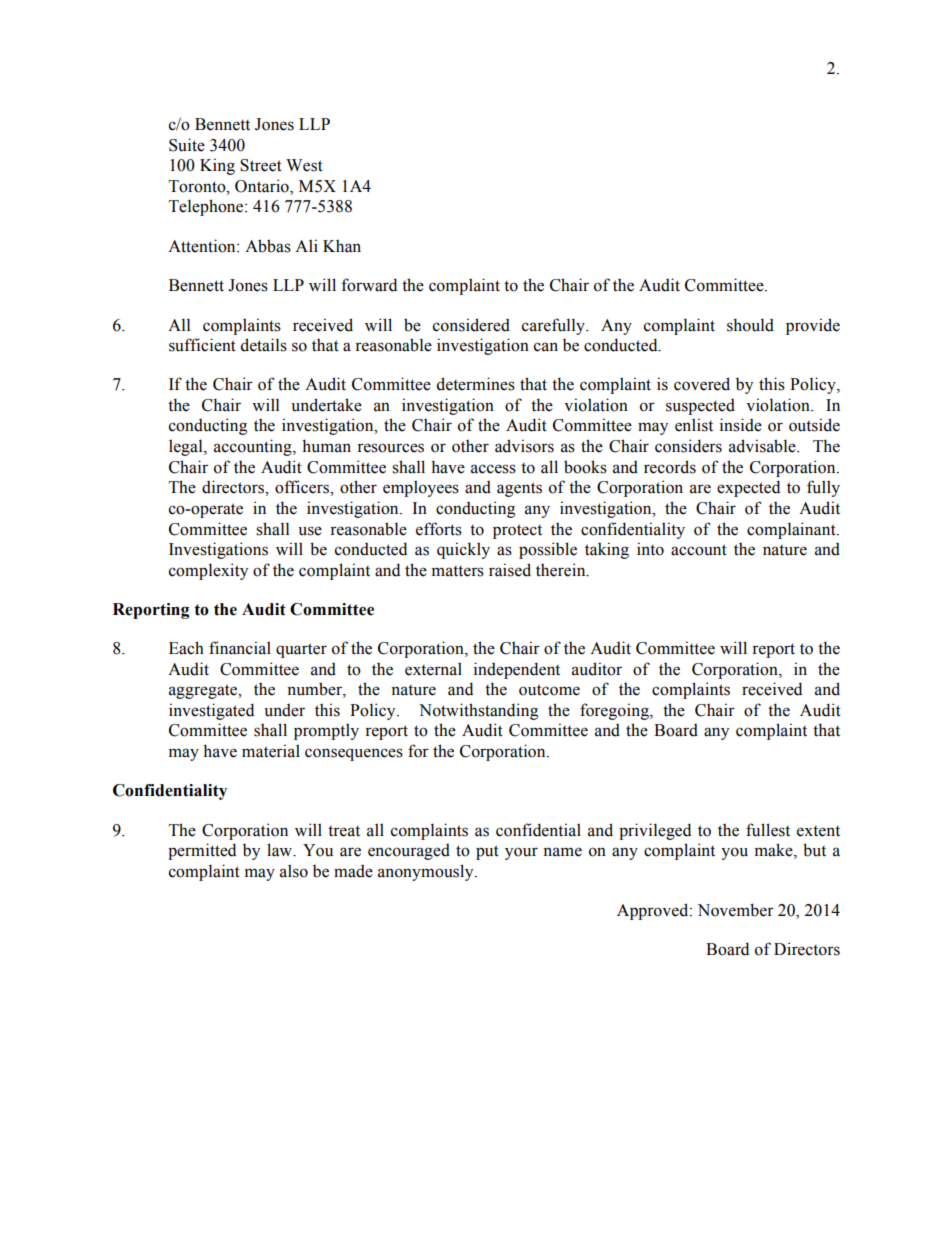 The width and height of the image is (952, 1233). Describe the element at coordinates (304, 165) in the image. I see `West` at that location.
